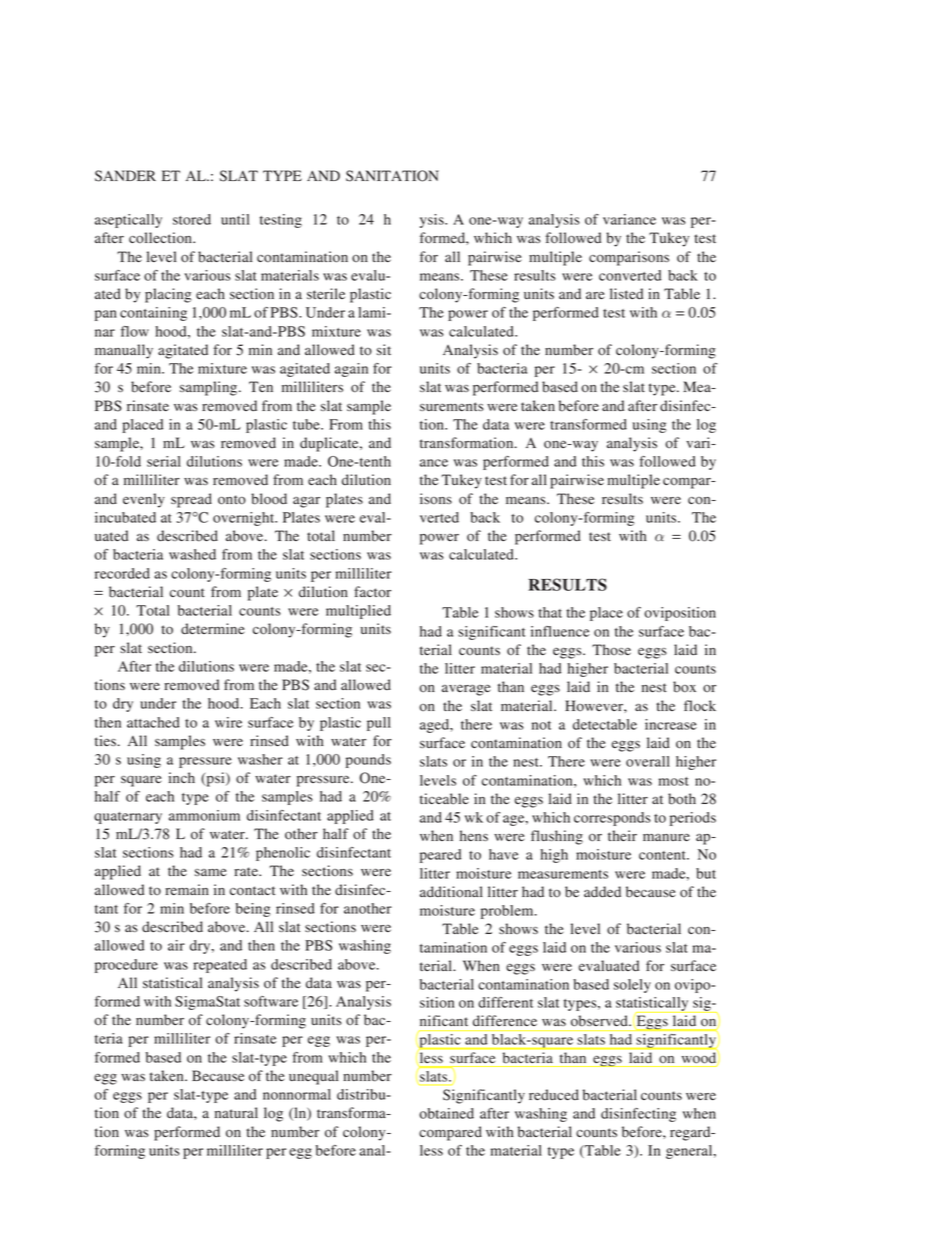 The height and width of the image is (1233, 952). What do you see at coordinates (663, 855) in the image?
I see `content` at bounding box center [663, 855].
